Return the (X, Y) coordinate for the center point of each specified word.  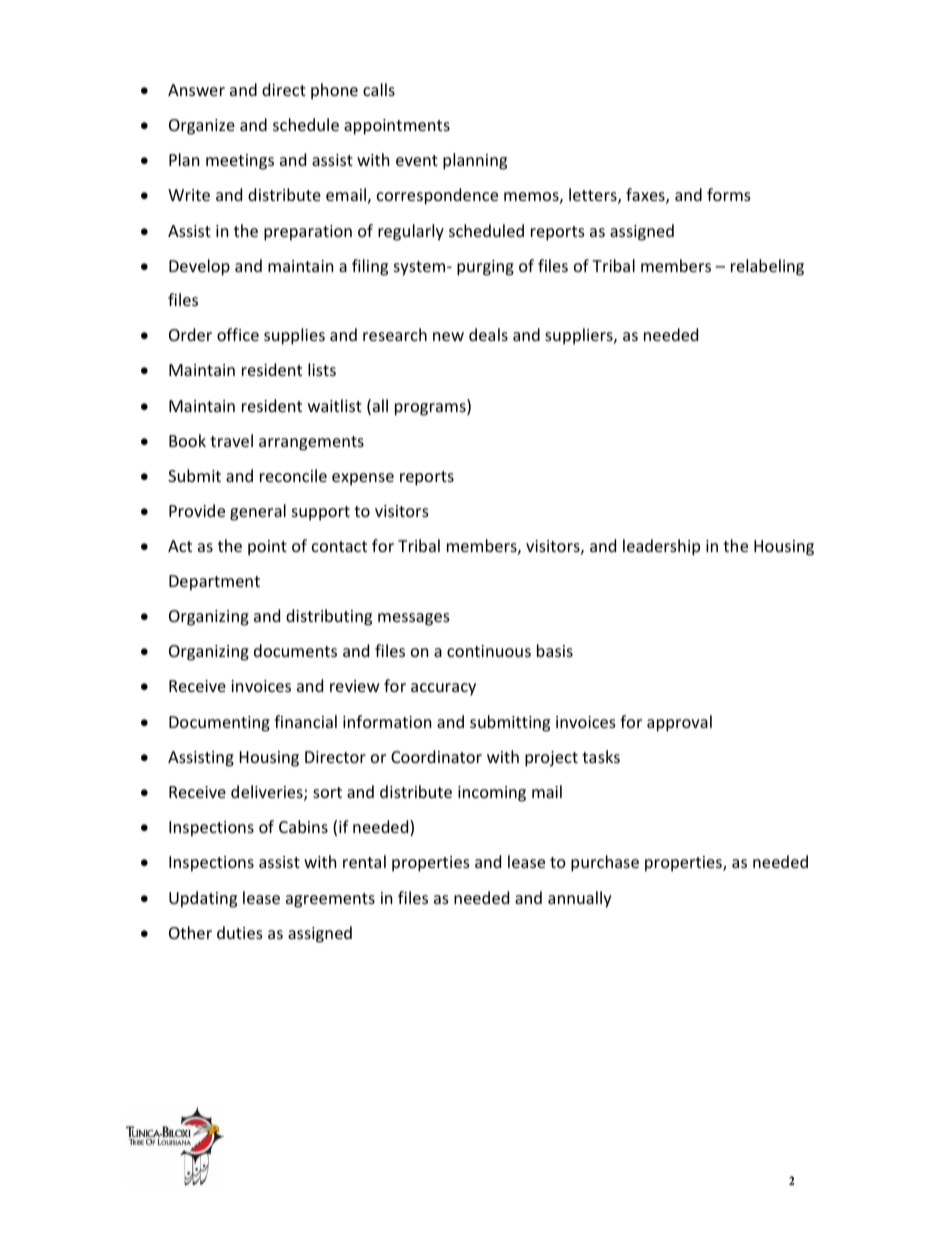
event (417, 160)
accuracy (443, 689)
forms (729, 194)
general (258, 512)
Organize (202, 127)
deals (488, 334)
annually (580, 899)
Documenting (219, 724)
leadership (661, 547)
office (238, 334)
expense (363, 479)
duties (240, 932)
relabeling (767, 267)
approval (679, 723)
